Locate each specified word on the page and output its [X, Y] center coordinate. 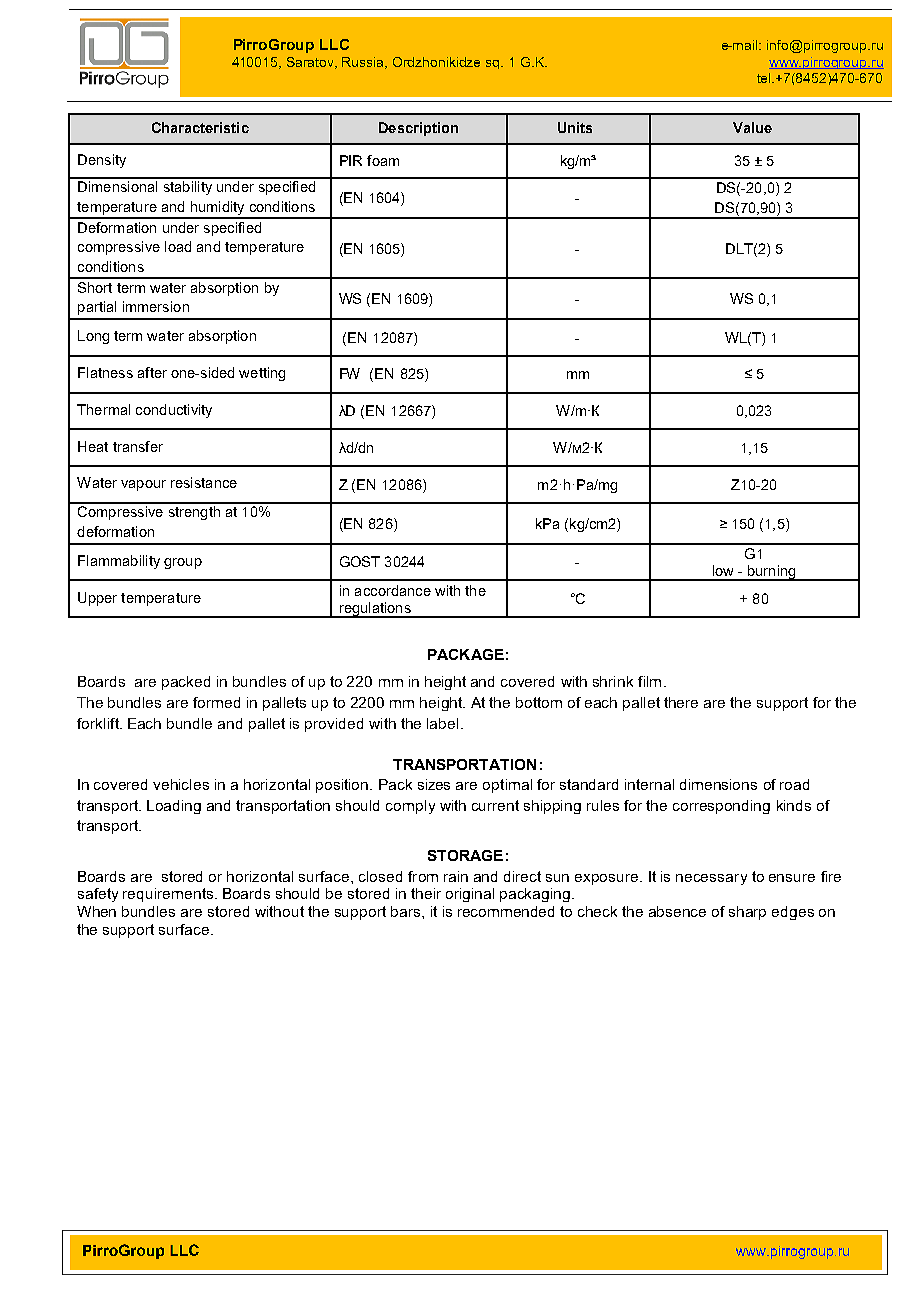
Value [752, 127]
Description [418, 129]
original [470, 895]
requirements [169, 895]
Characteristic [200, 127]
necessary [711, 879]
